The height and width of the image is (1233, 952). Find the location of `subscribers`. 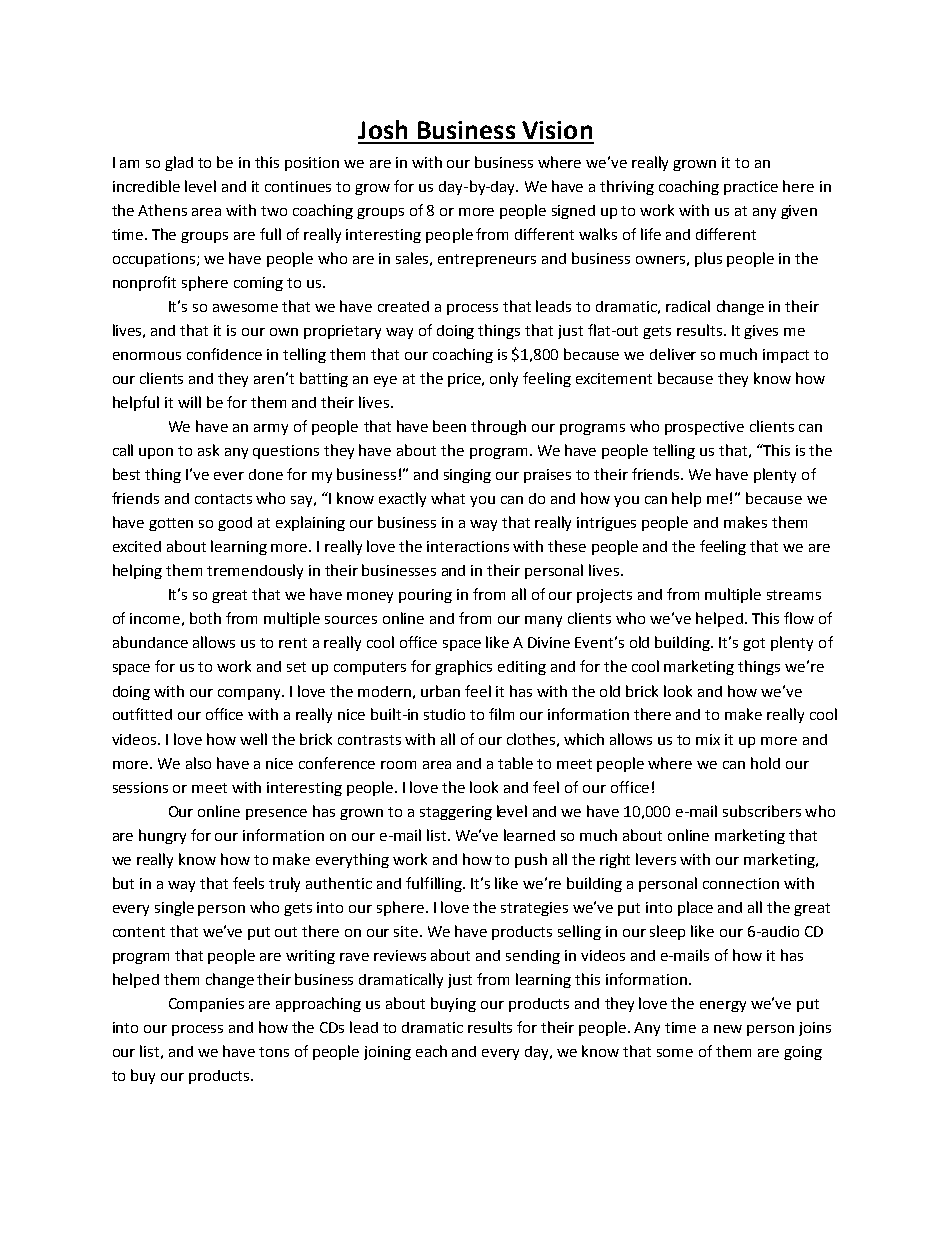

subscribers is located at coordinates (762, 811).
